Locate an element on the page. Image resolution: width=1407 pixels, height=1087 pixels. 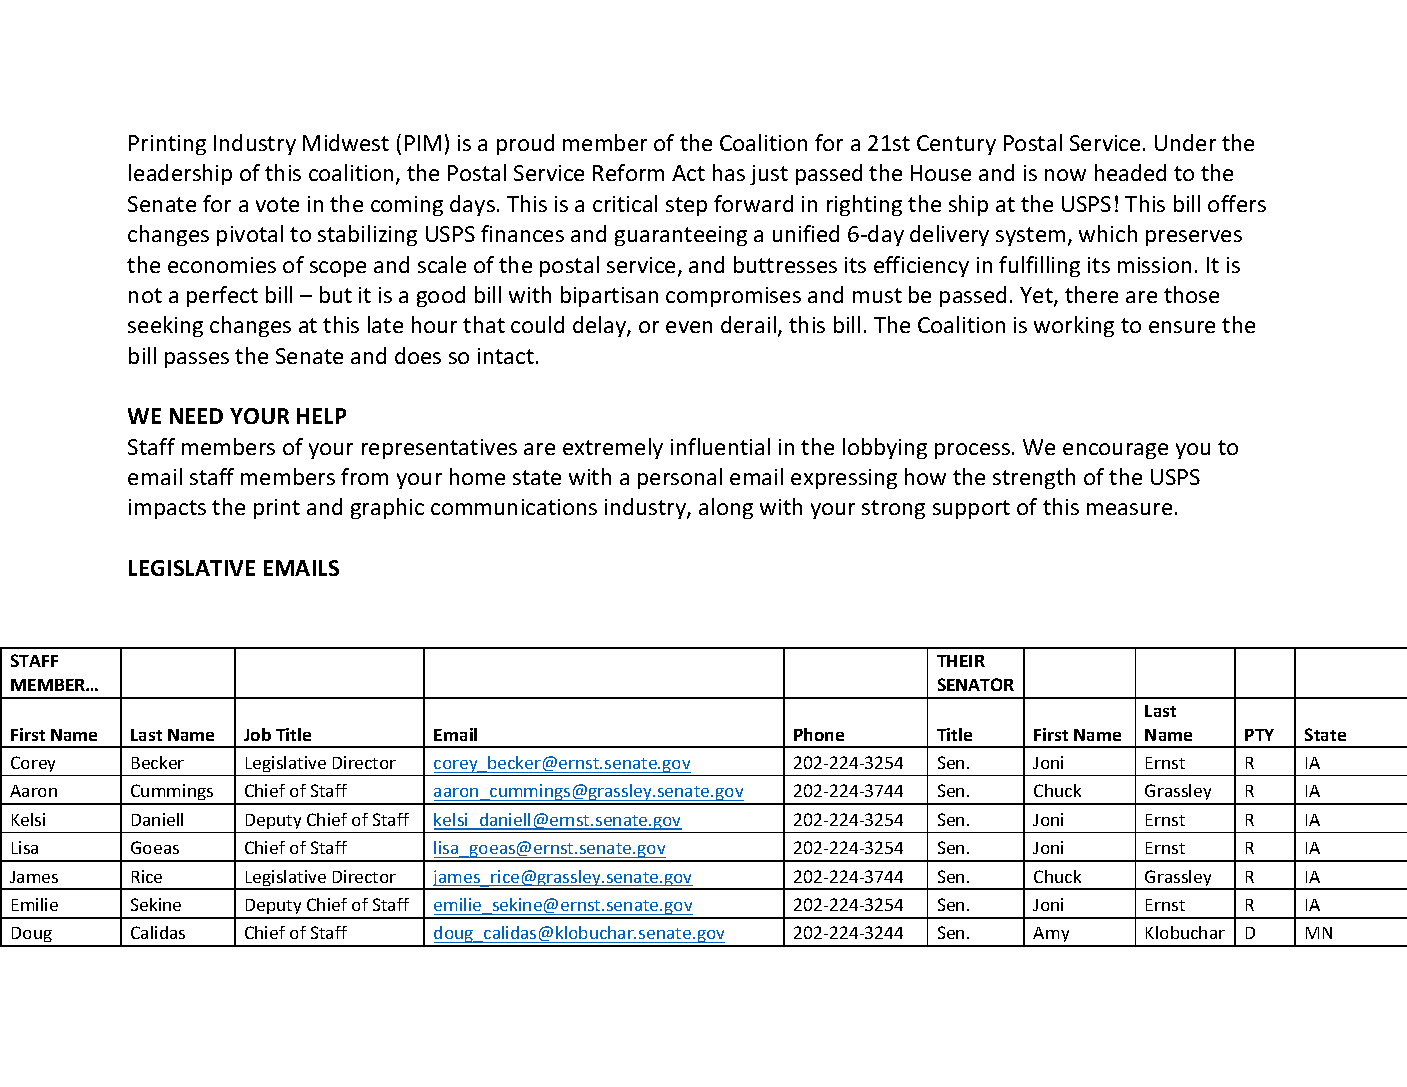
Job is located at coordinates (257, 734).
